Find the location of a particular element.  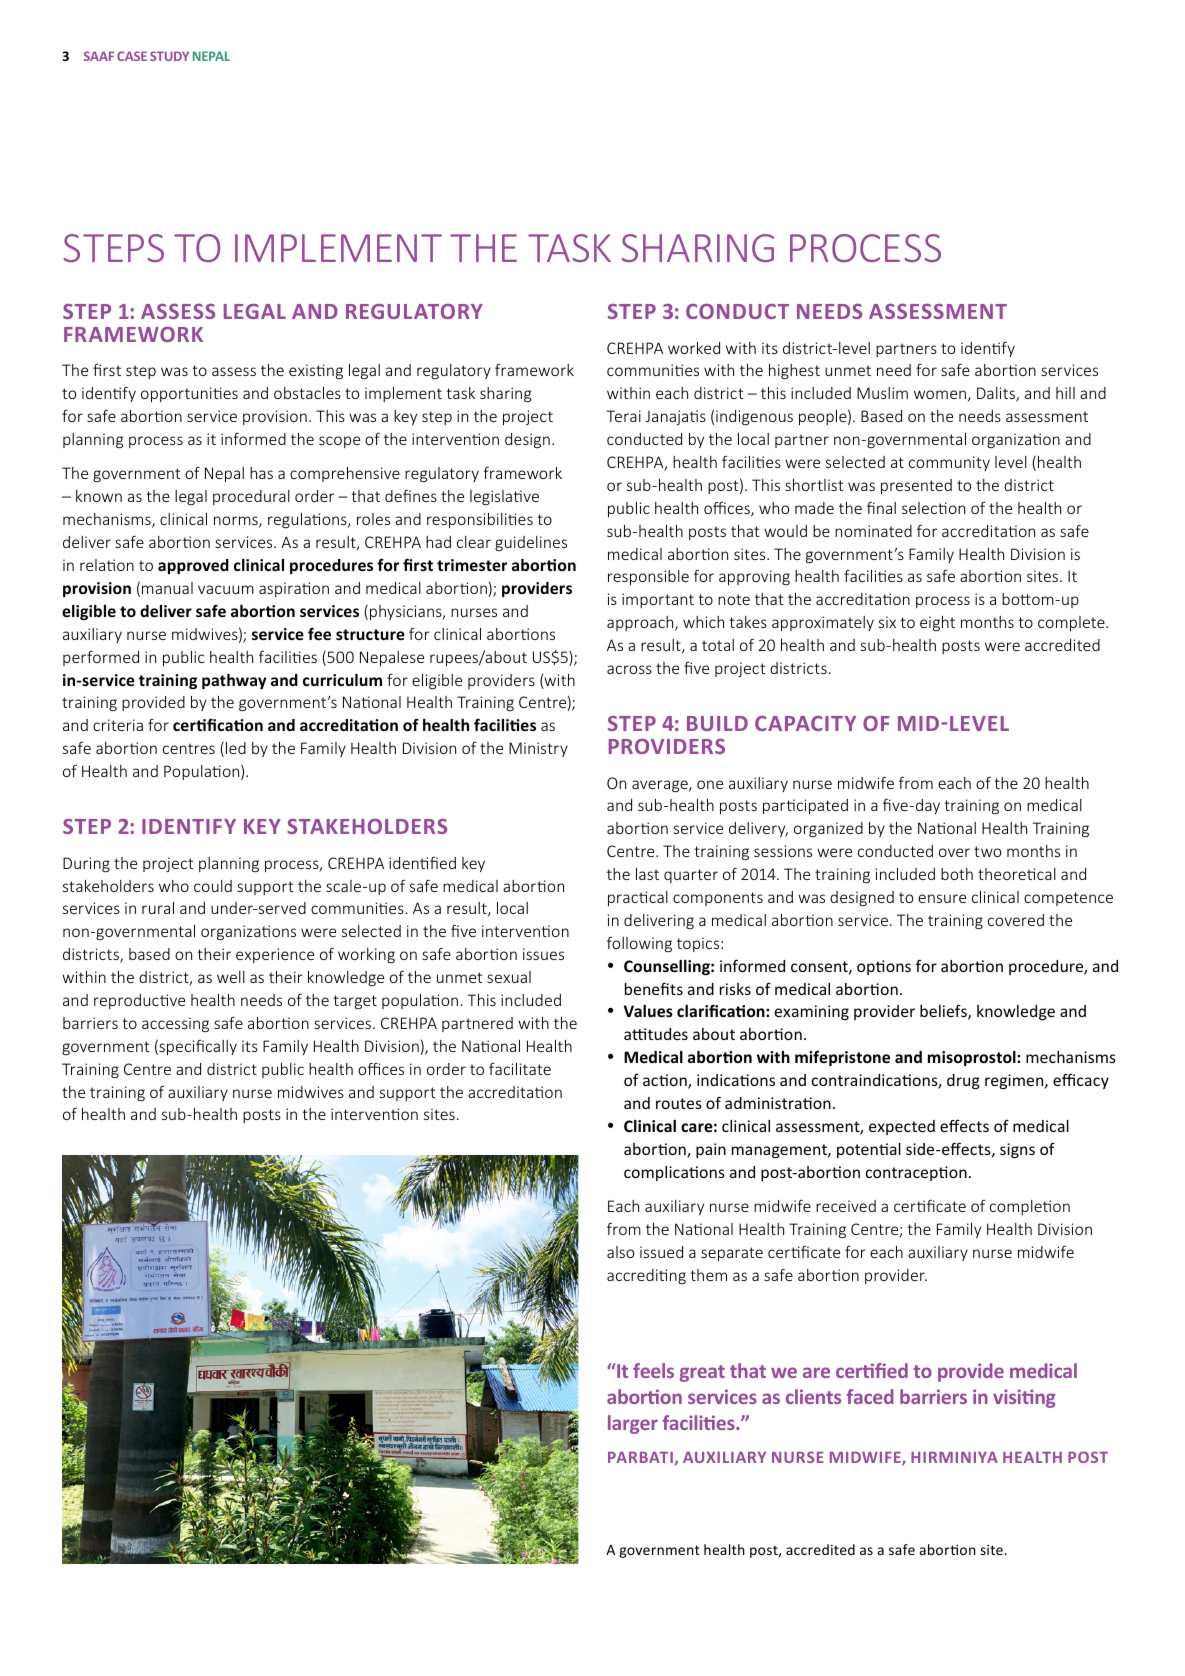

STUDY is located at coordinates (169, 56).
